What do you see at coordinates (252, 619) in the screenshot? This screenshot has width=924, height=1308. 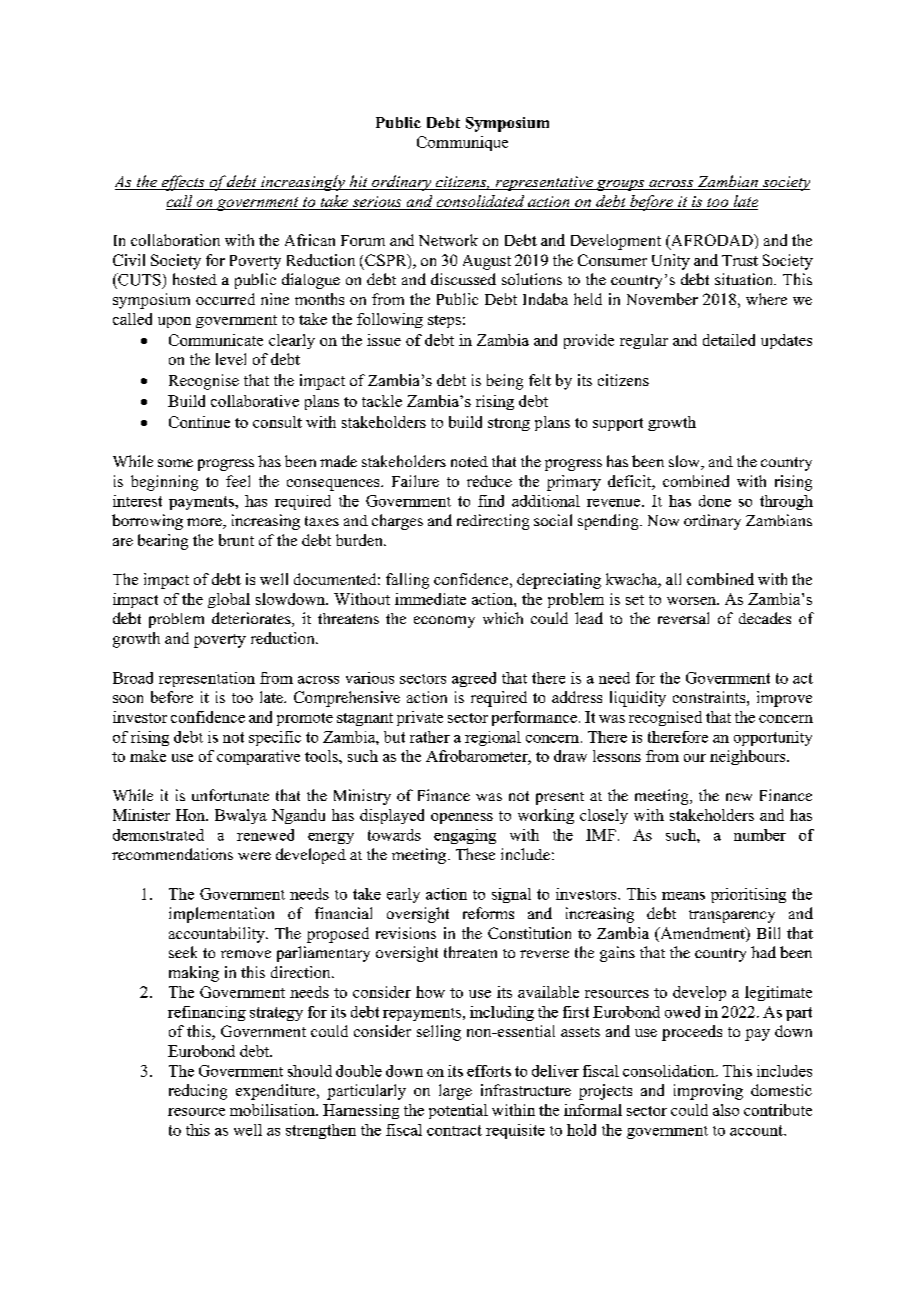 I see `deteriorates` at bounding box center [252, 619].
